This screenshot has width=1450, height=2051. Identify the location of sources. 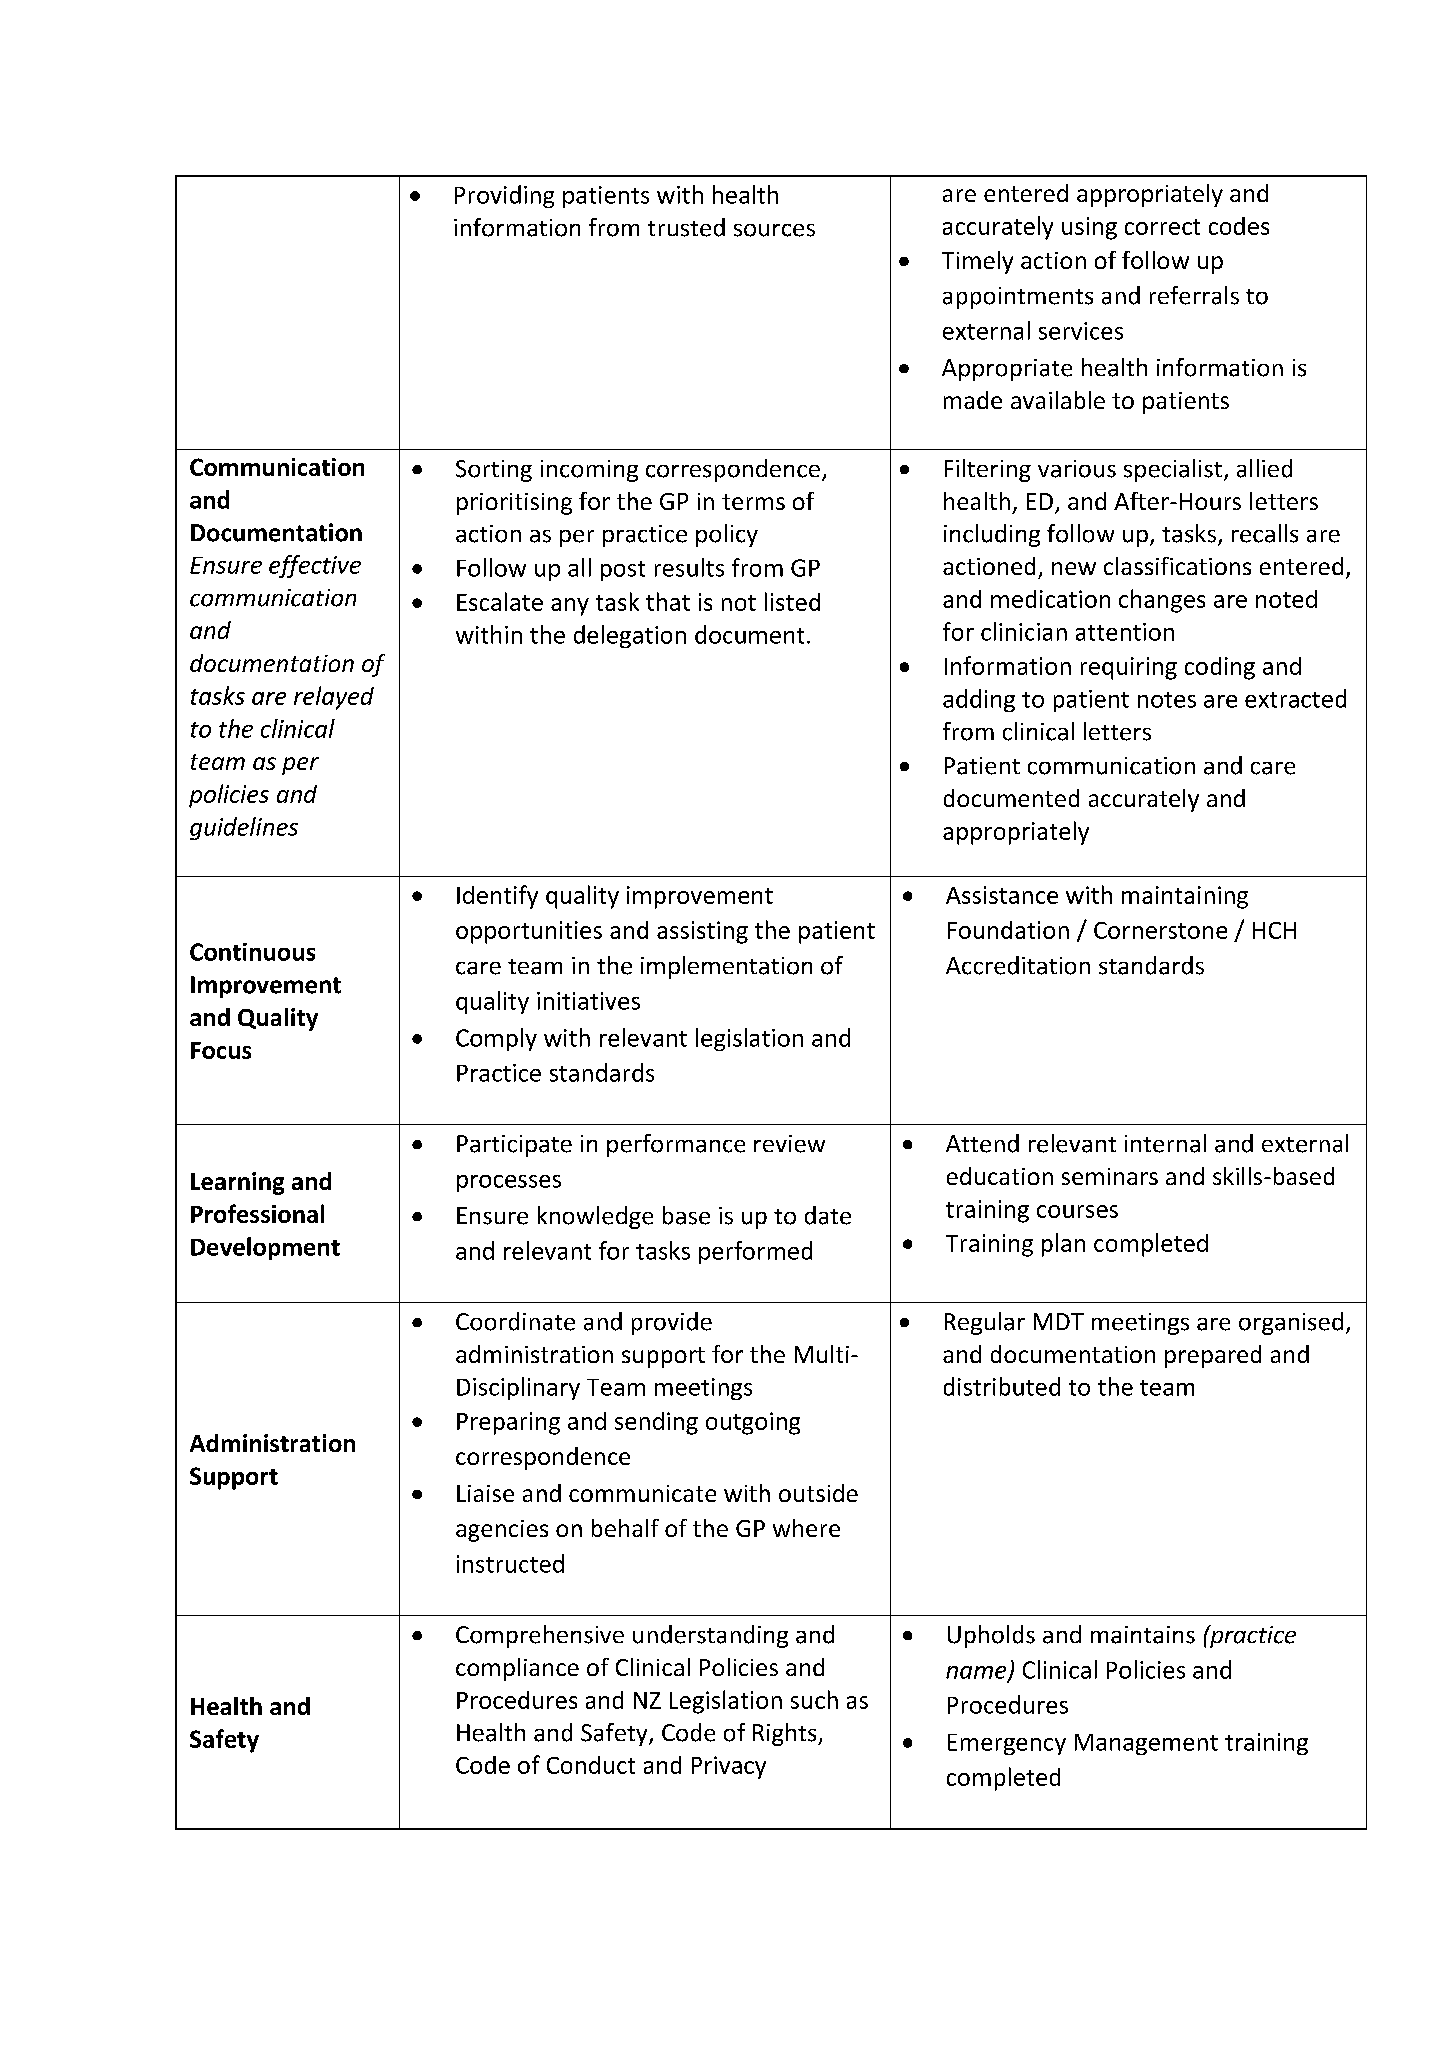
(774, 230).
